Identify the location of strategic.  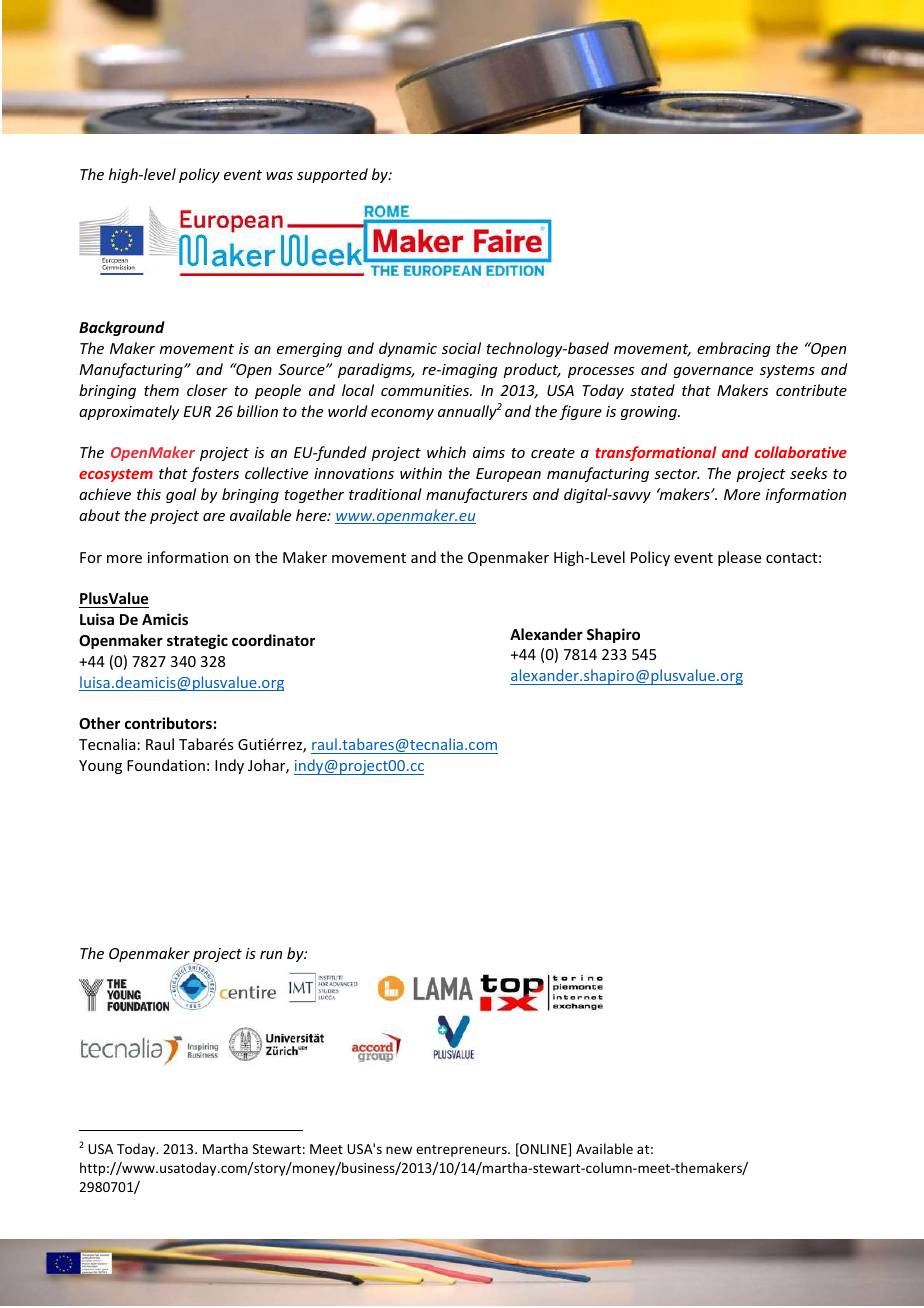
(197, 641).
